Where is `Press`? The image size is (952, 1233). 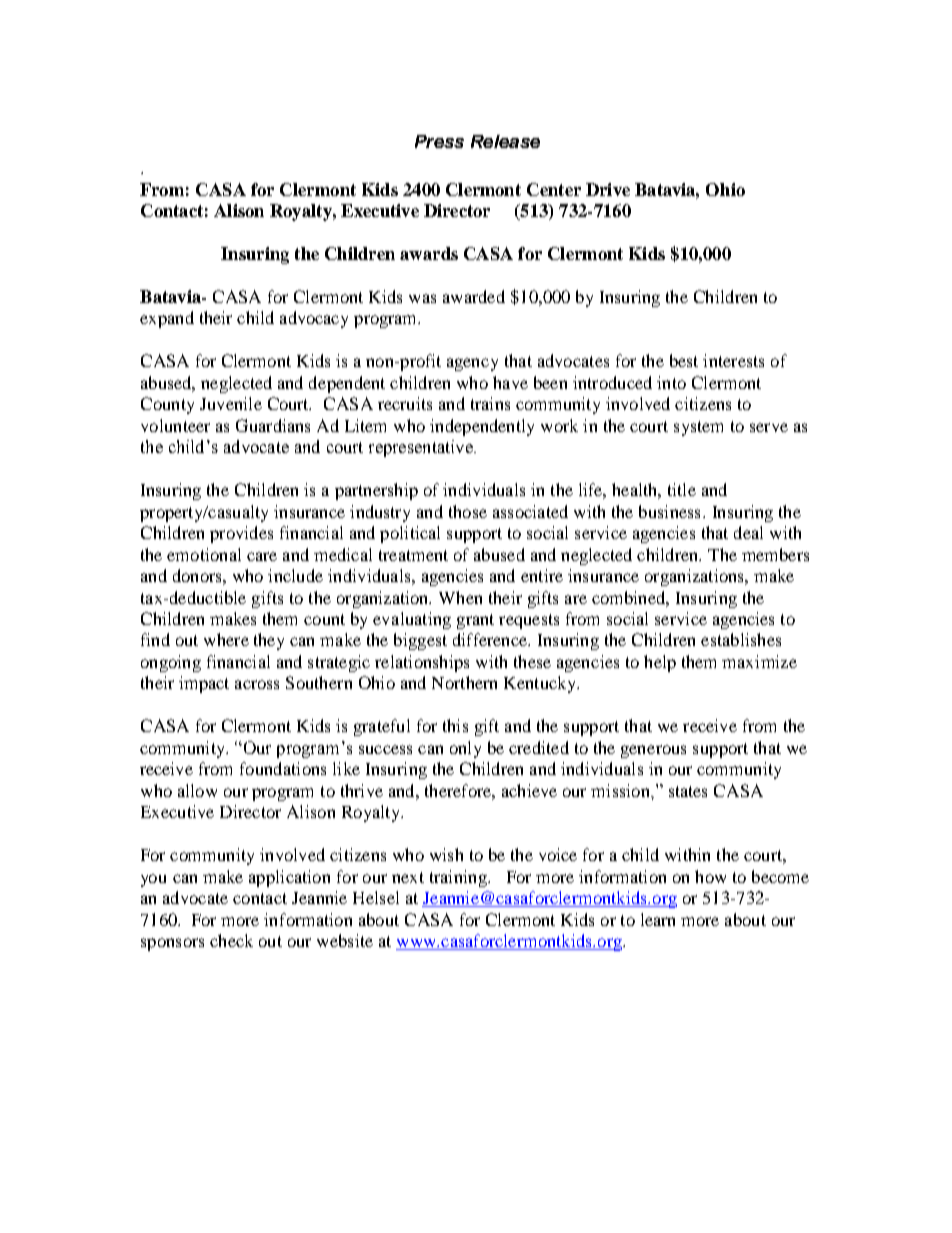
Press is located at coordinates (439, 141).
